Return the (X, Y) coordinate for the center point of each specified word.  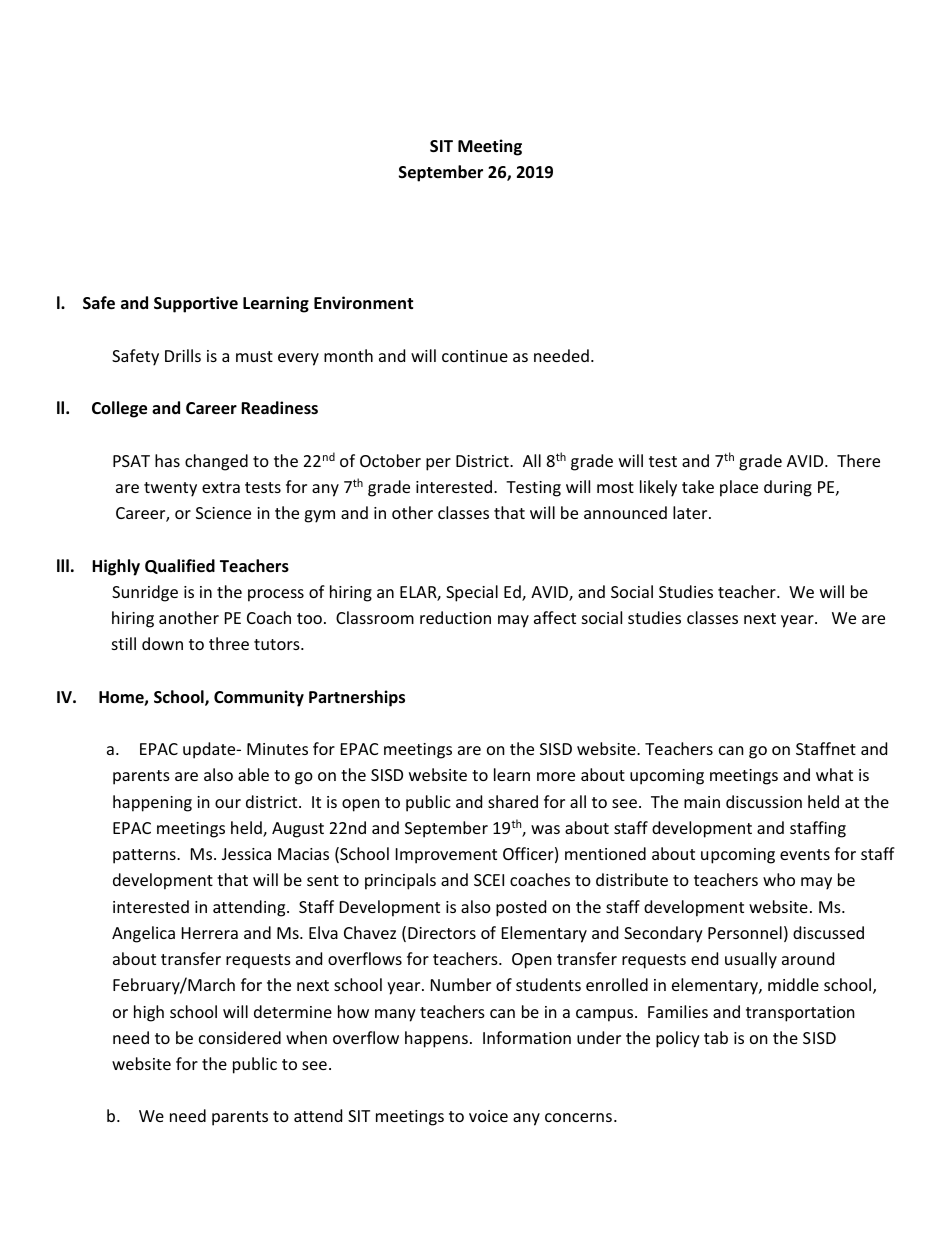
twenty (170, 489)
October (390, 460)
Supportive (196, 304)
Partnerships (357, 698)
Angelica (143, 934)
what (834, 774)
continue (475, 356)
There (858, 460)
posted (521, 908)
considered (240, 1037)
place (739, 488)
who (779, 879)
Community (259, 698)
